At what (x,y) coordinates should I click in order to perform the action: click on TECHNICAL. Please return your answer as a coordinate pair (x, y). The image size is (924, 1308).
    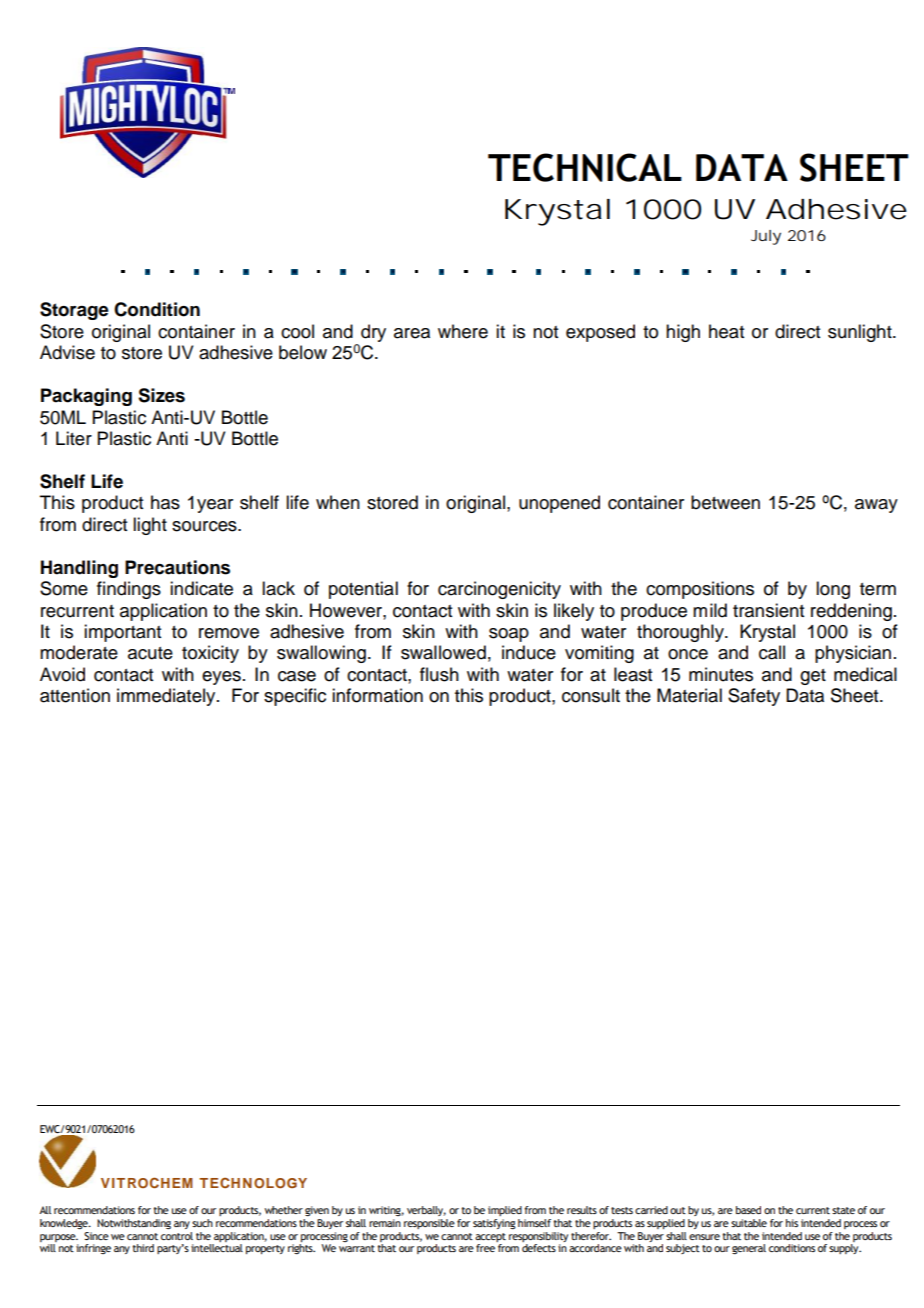
    Looking at the image, I should click on (585, 167).
